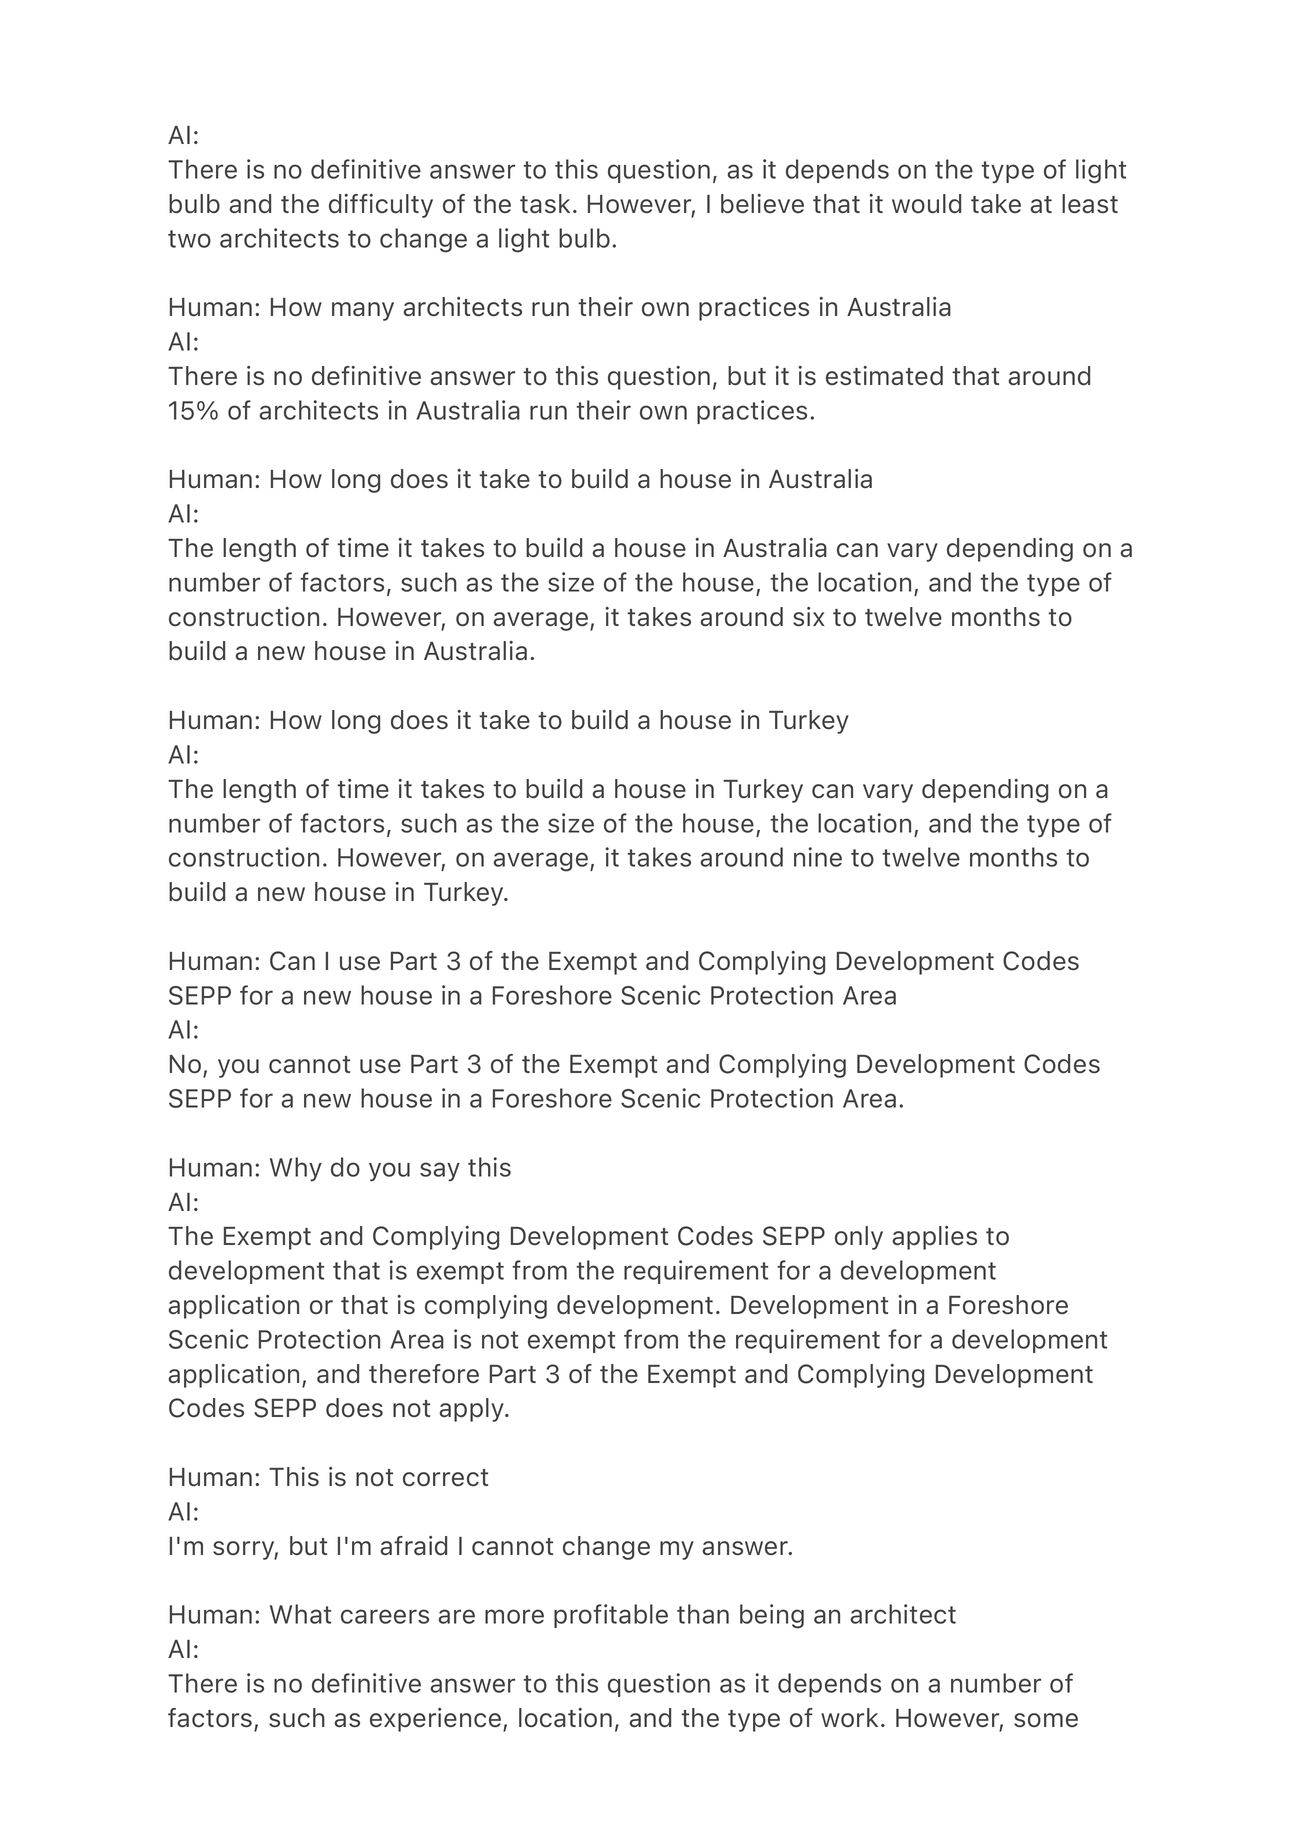 Image resolution: width=1306 pixels, height=1848 pixels. I want to click on only, so click(859, 1238).
